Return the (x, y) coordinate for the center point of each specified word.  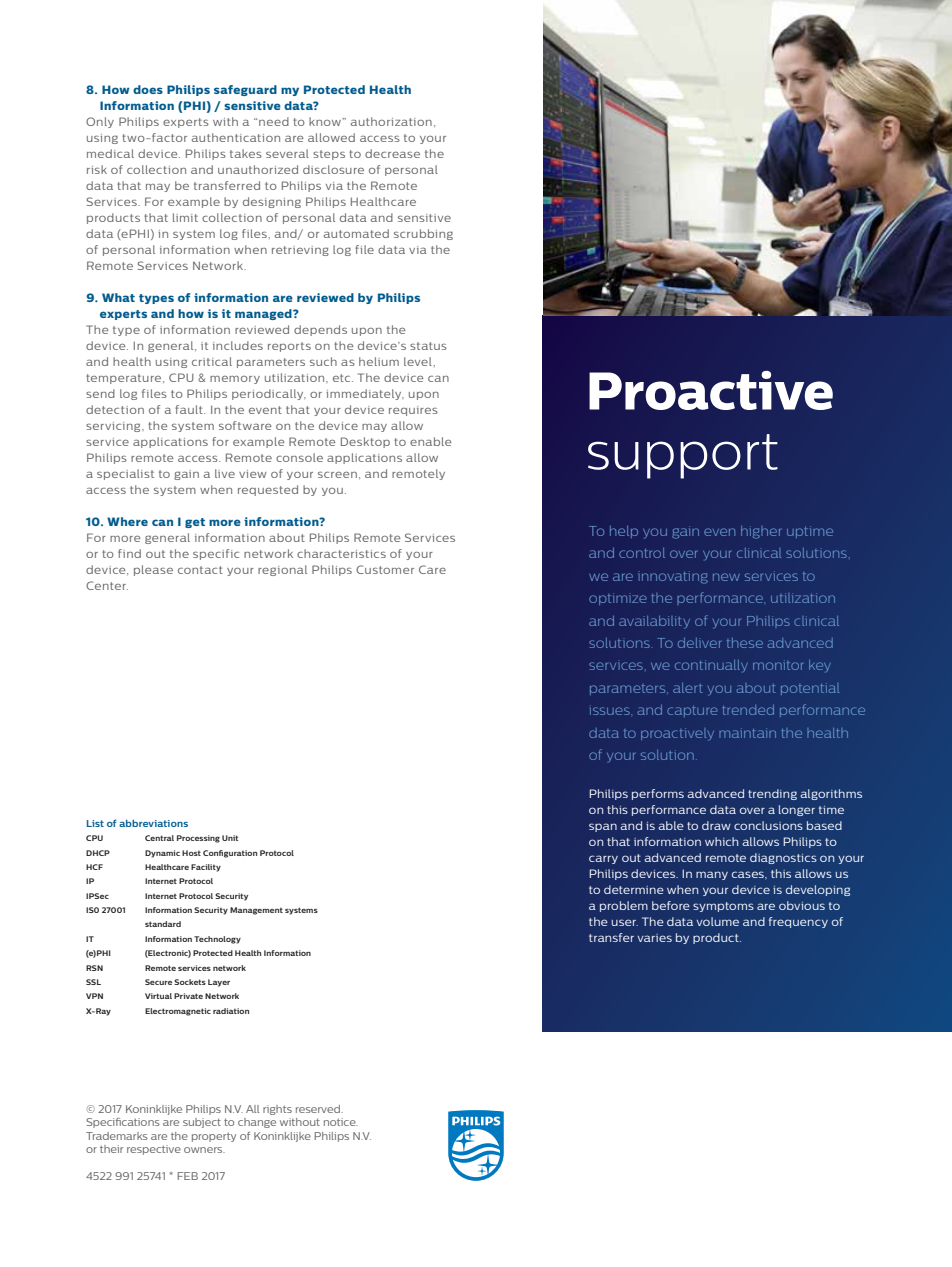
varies (655, 938)
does (148, 89)
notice (341, 1122)
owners (204, 1150)
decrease (392, 153)
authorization (391, 121)
